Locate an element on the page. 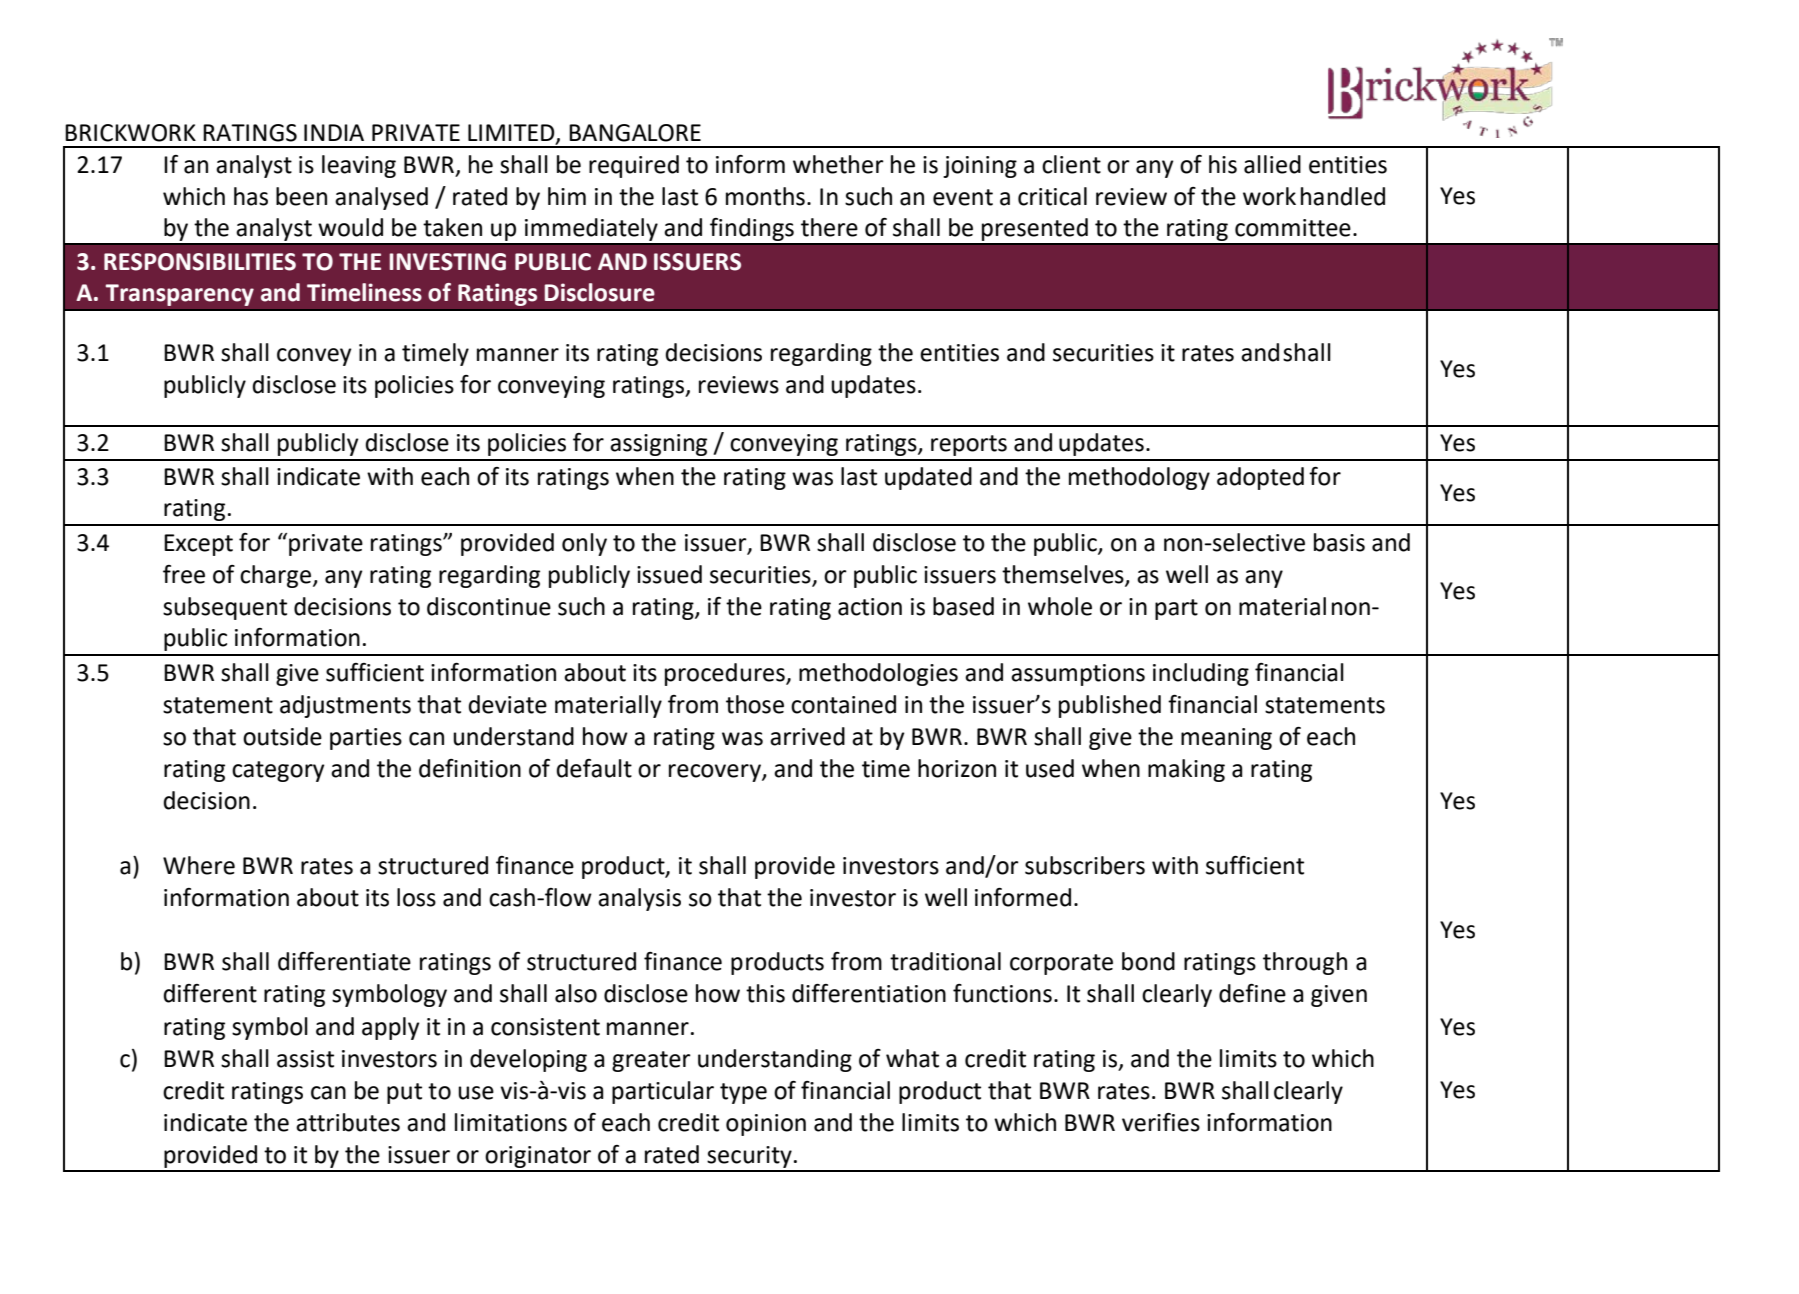  analysis is located at coordinates (639, 899).
